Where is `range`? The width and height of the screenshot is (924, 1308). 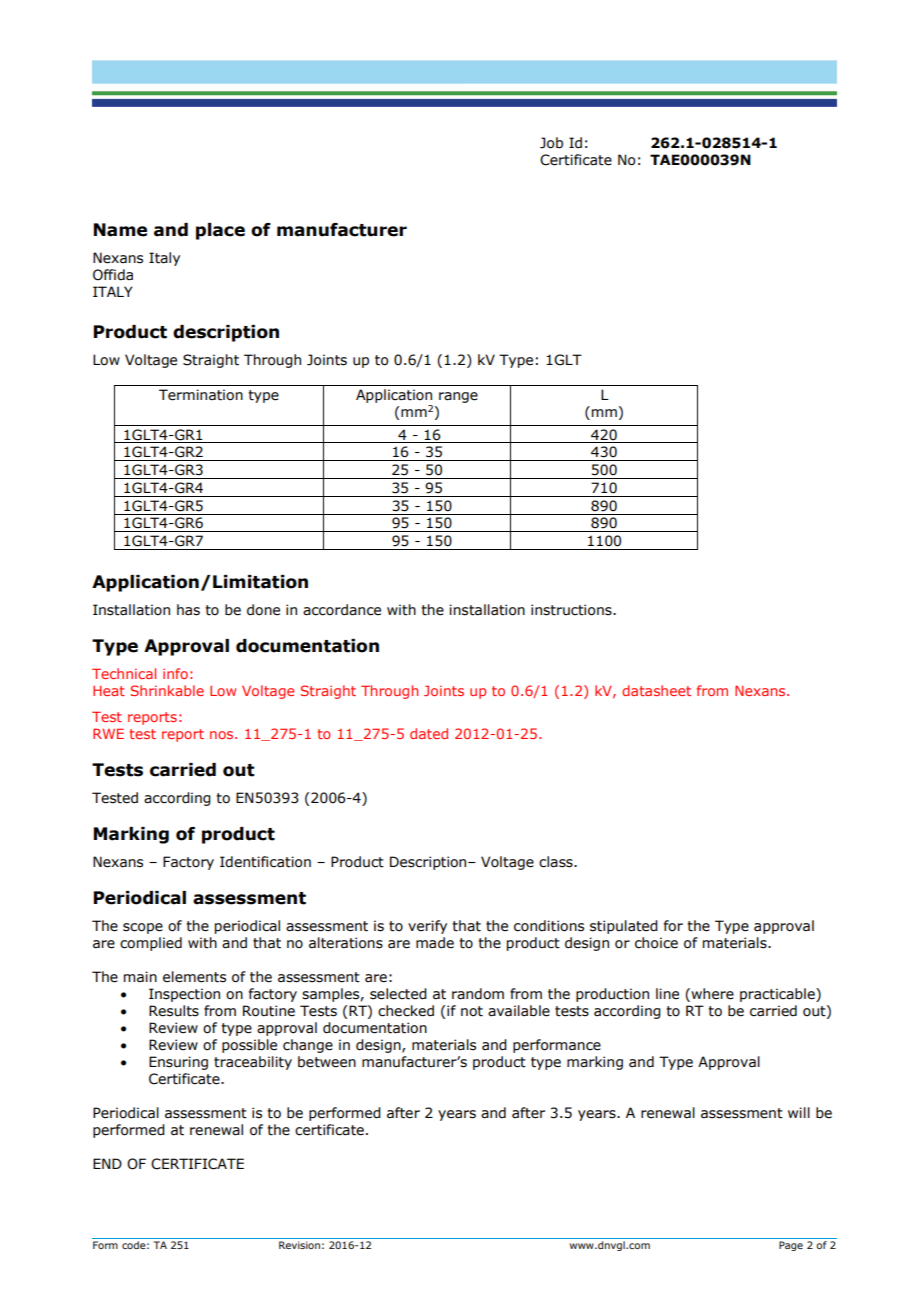
range is located at coordinates (458, 397).
